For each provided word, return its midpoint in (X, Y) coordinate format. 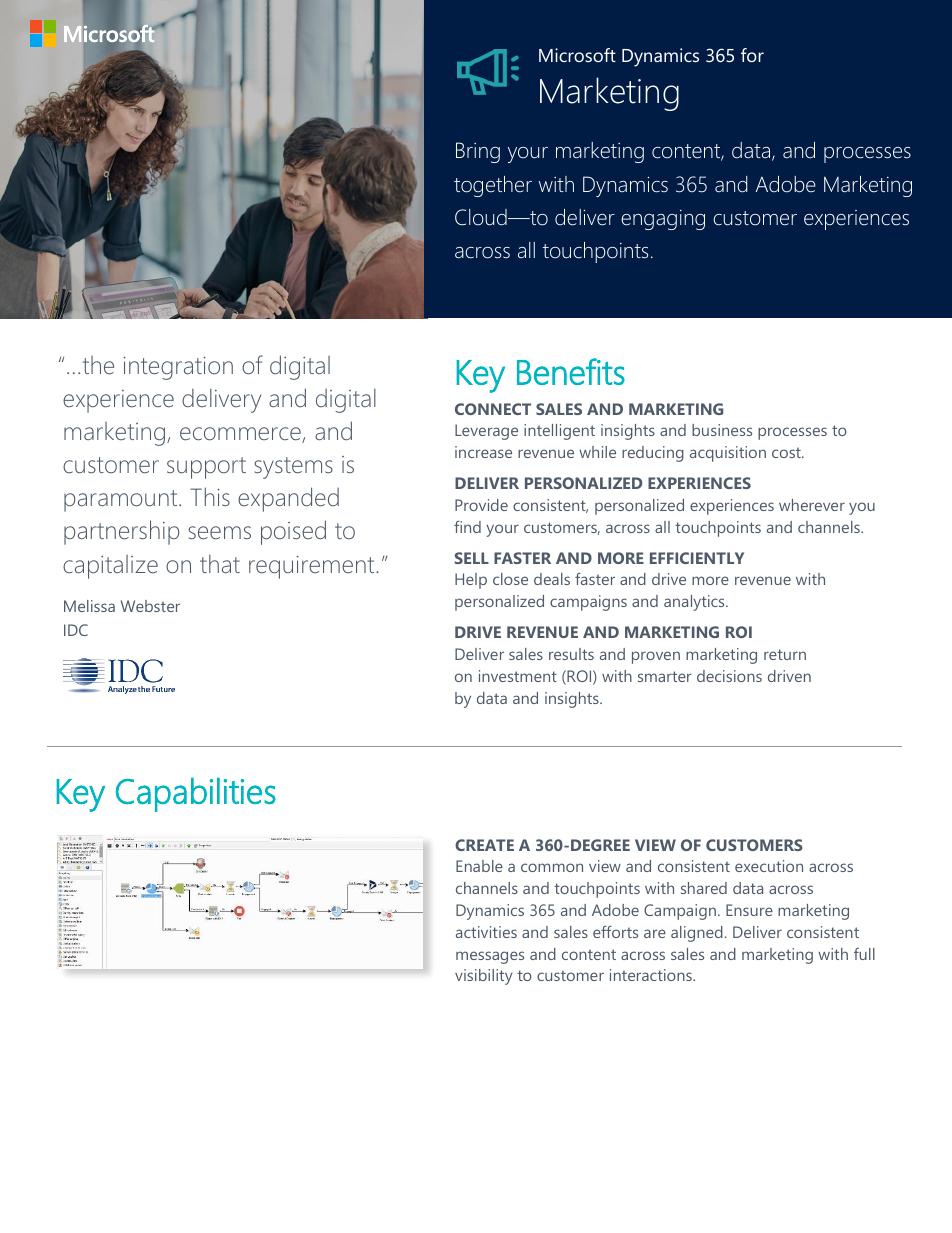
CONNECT (493, 409)
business (722, 430)
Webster (150, 606)
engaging (663, 220)
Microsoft (577, 55)
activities (486, 932)
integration (178, 368)
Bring (478, 152)
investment (518, 676)
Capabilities (196, 795)
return (785, 654)
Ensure (749, 910)
